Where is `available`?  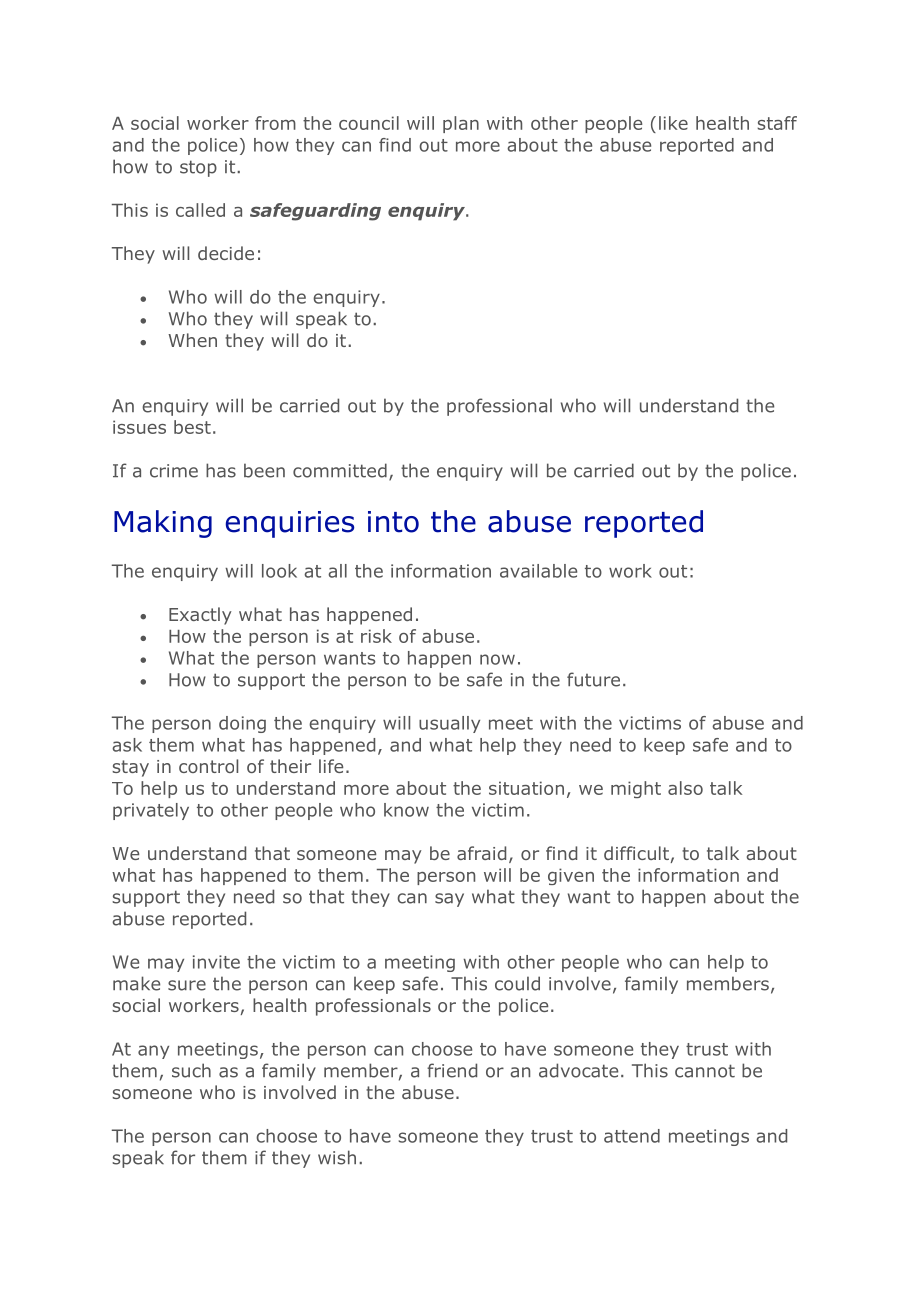
available is located at coordinates (538, 571).
